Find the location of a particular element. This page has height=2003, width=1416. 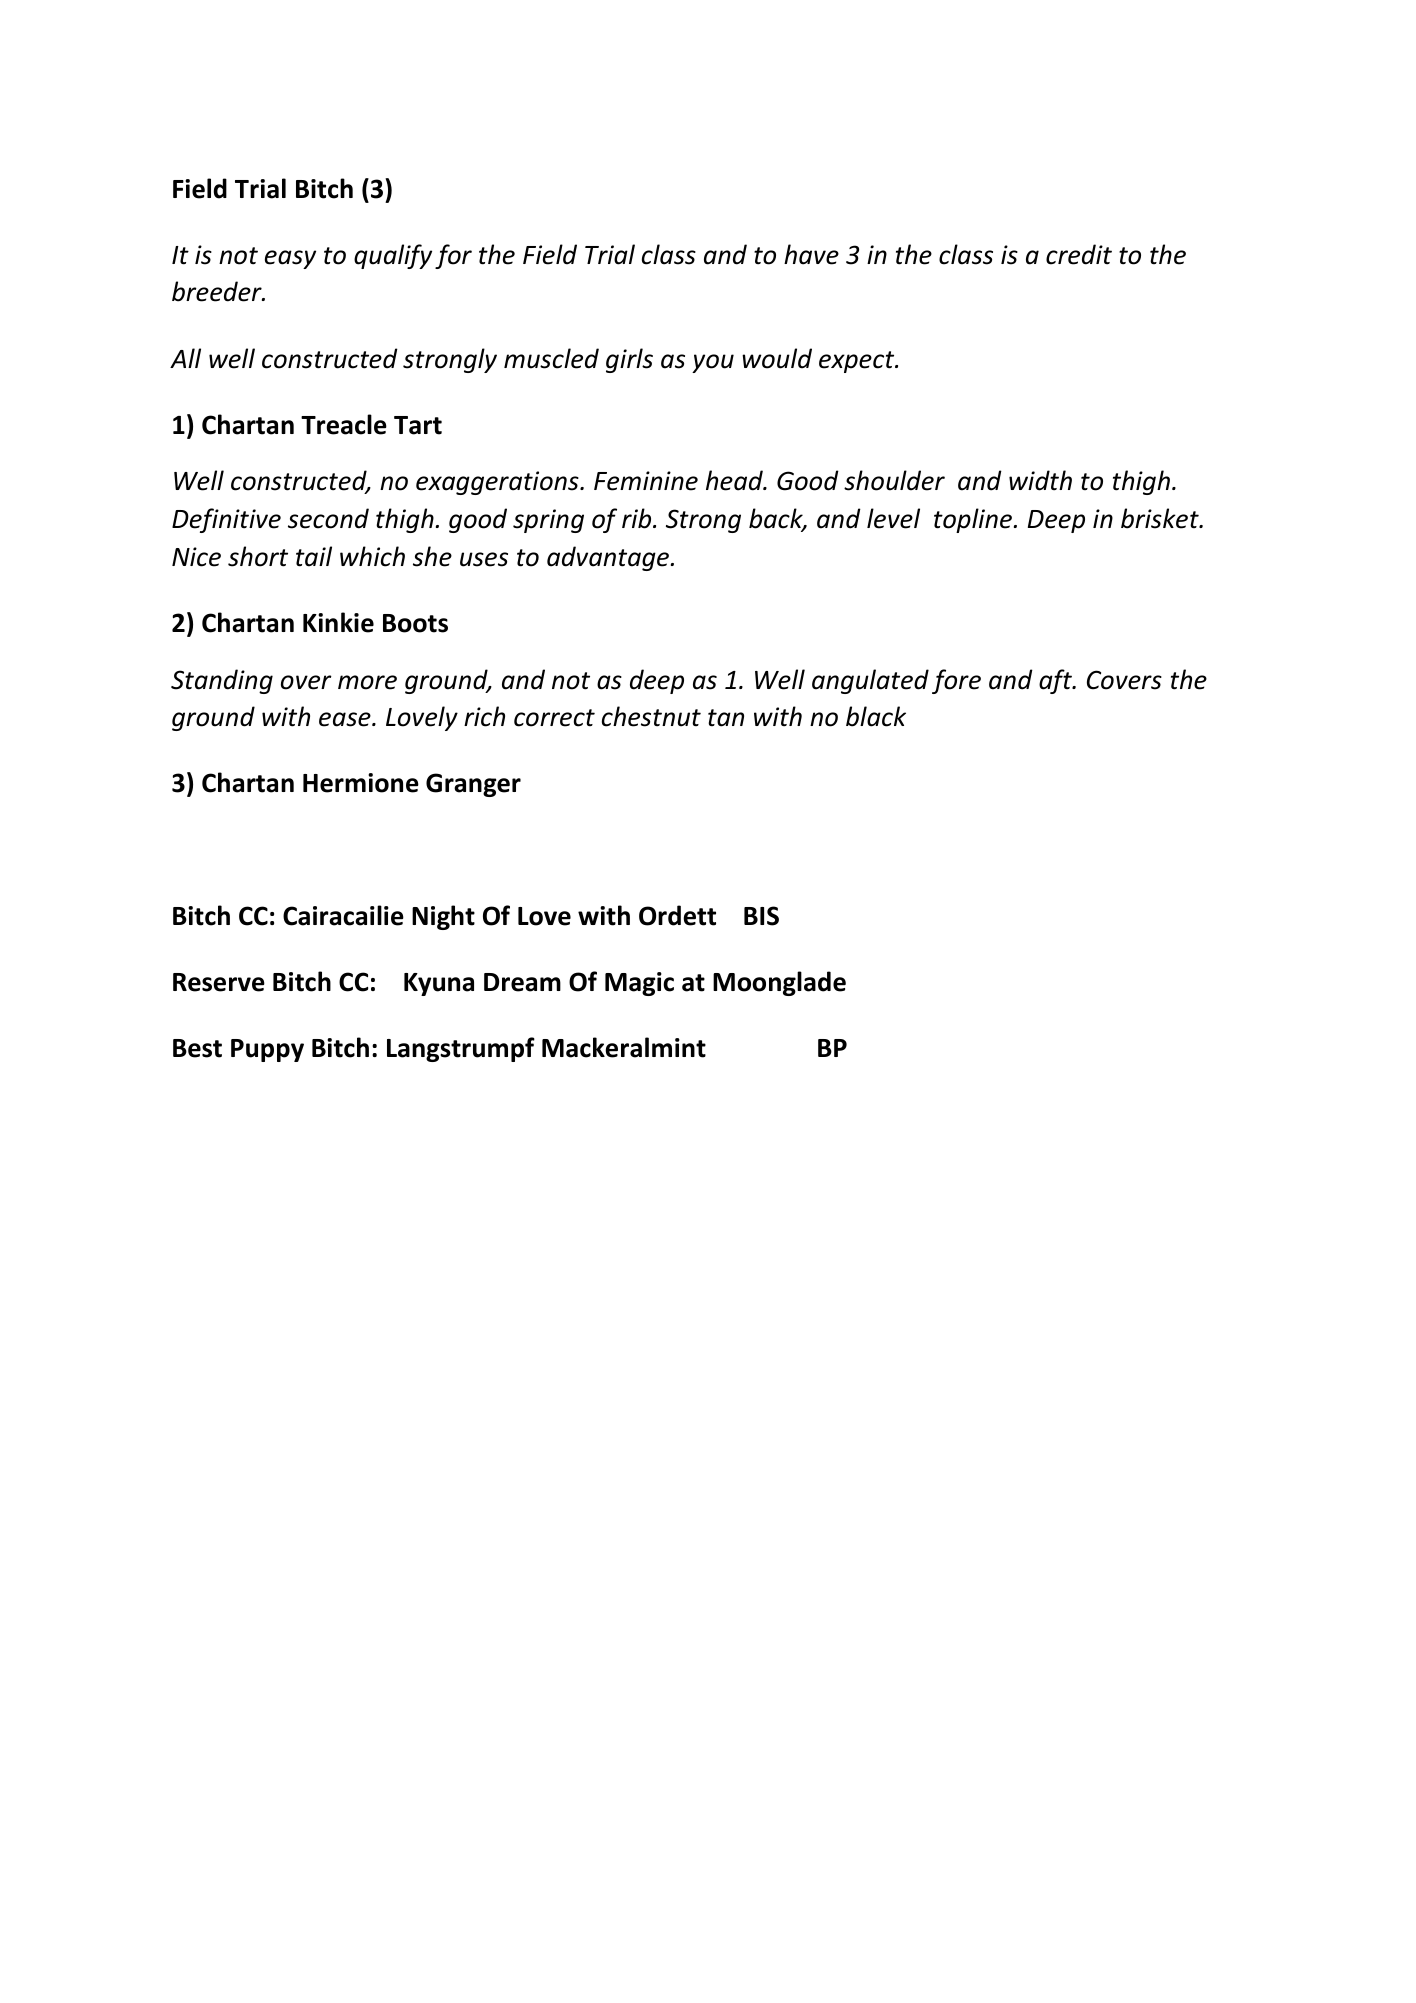

black is located at coordinates (876, 716).
